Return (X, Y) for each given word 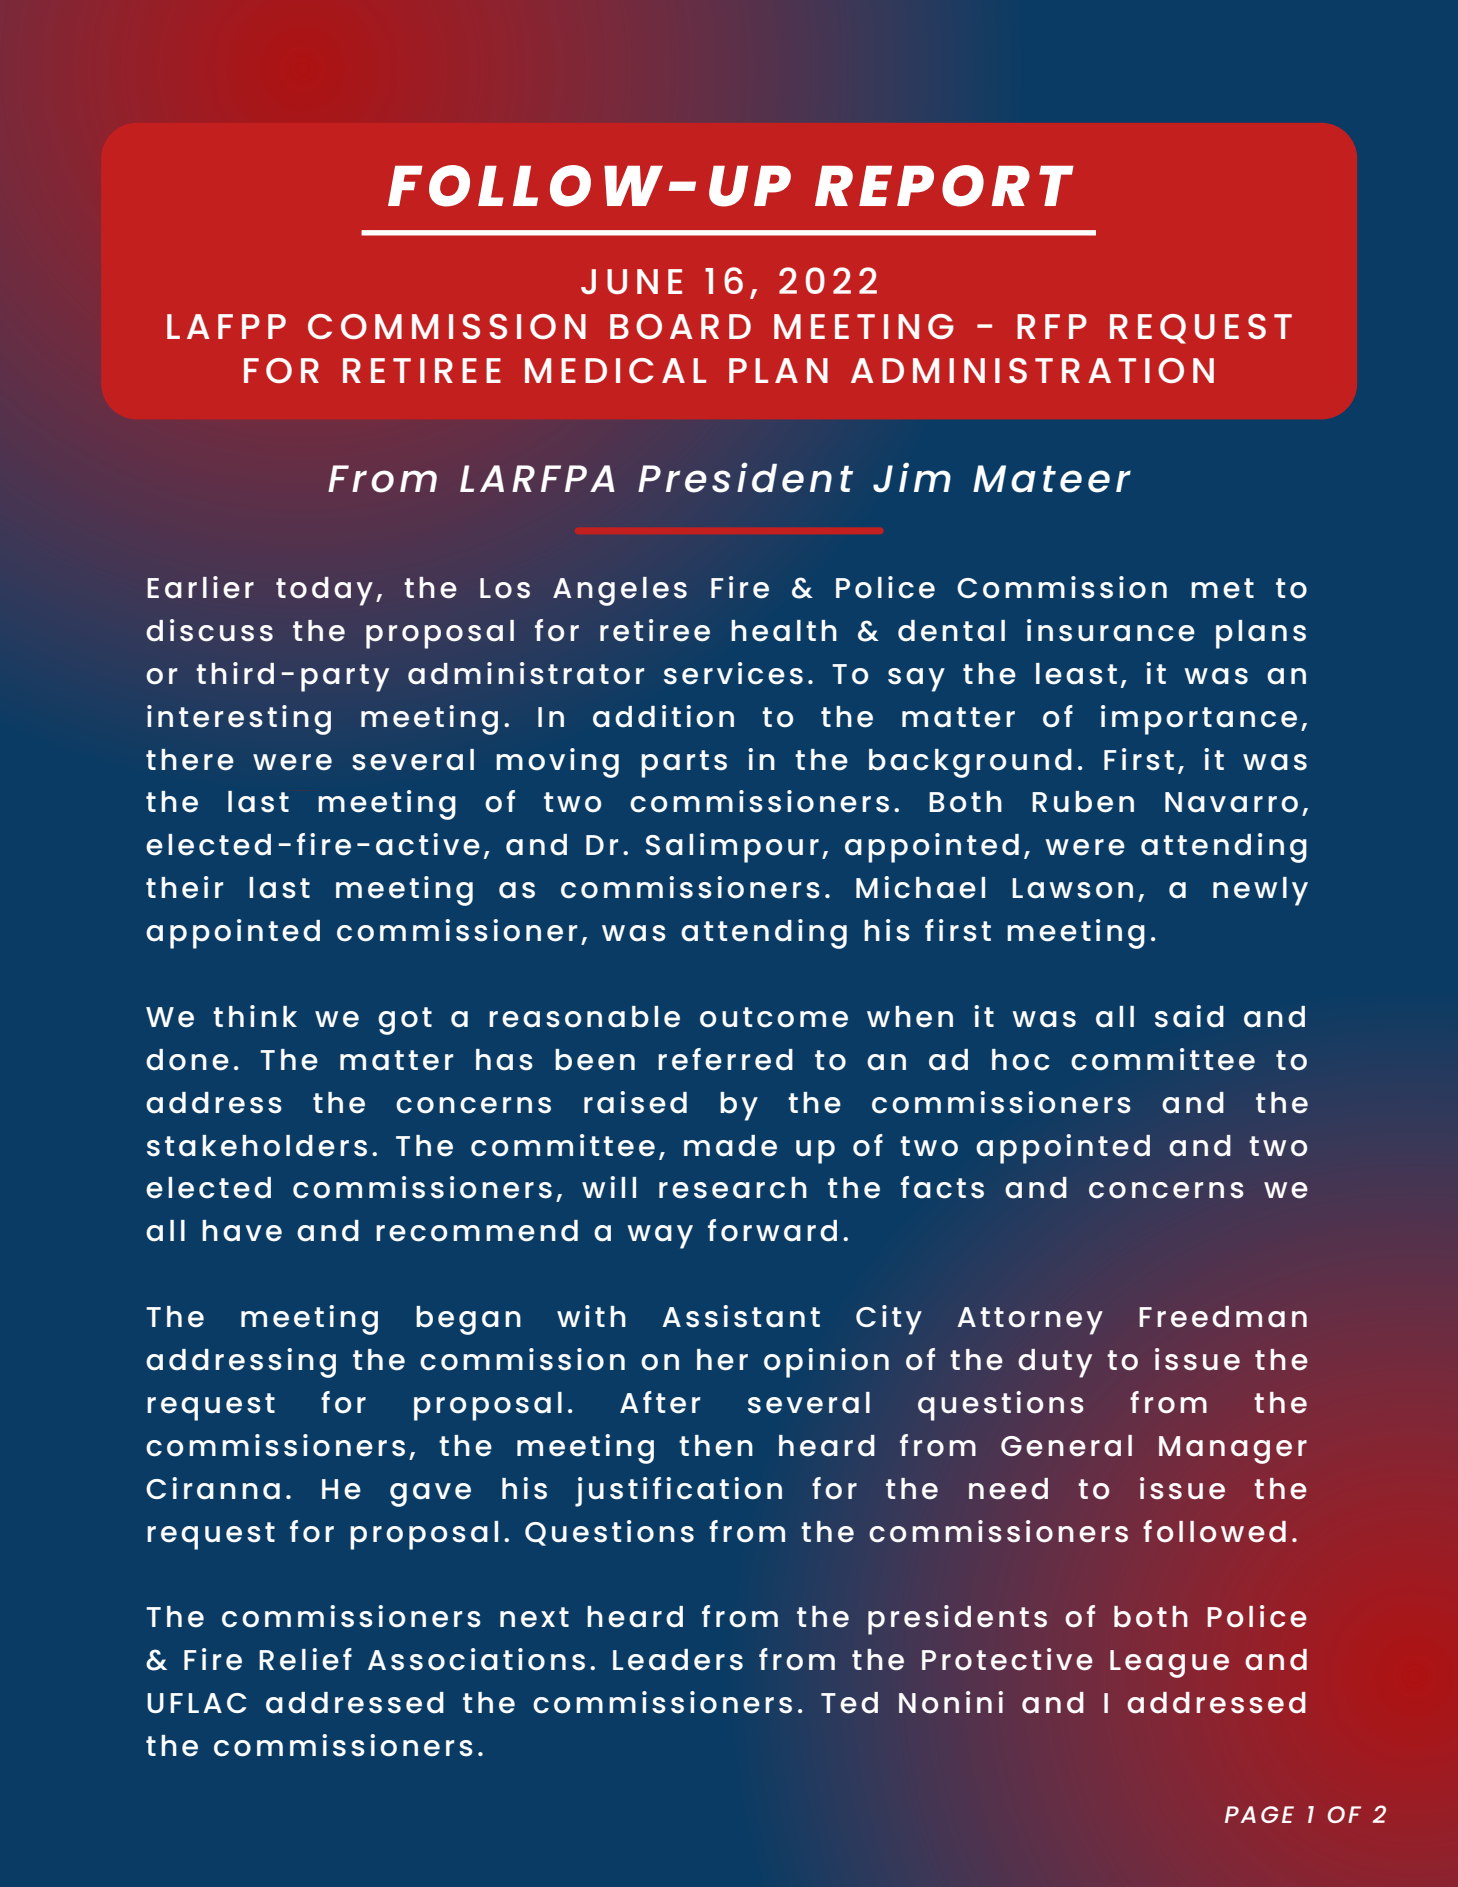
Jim (912, 477)
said (1189, 1016)
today (324, 591)
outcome (774, 1017)
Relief (305, 1659)
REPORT (944, 186)
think (255, 1016)
